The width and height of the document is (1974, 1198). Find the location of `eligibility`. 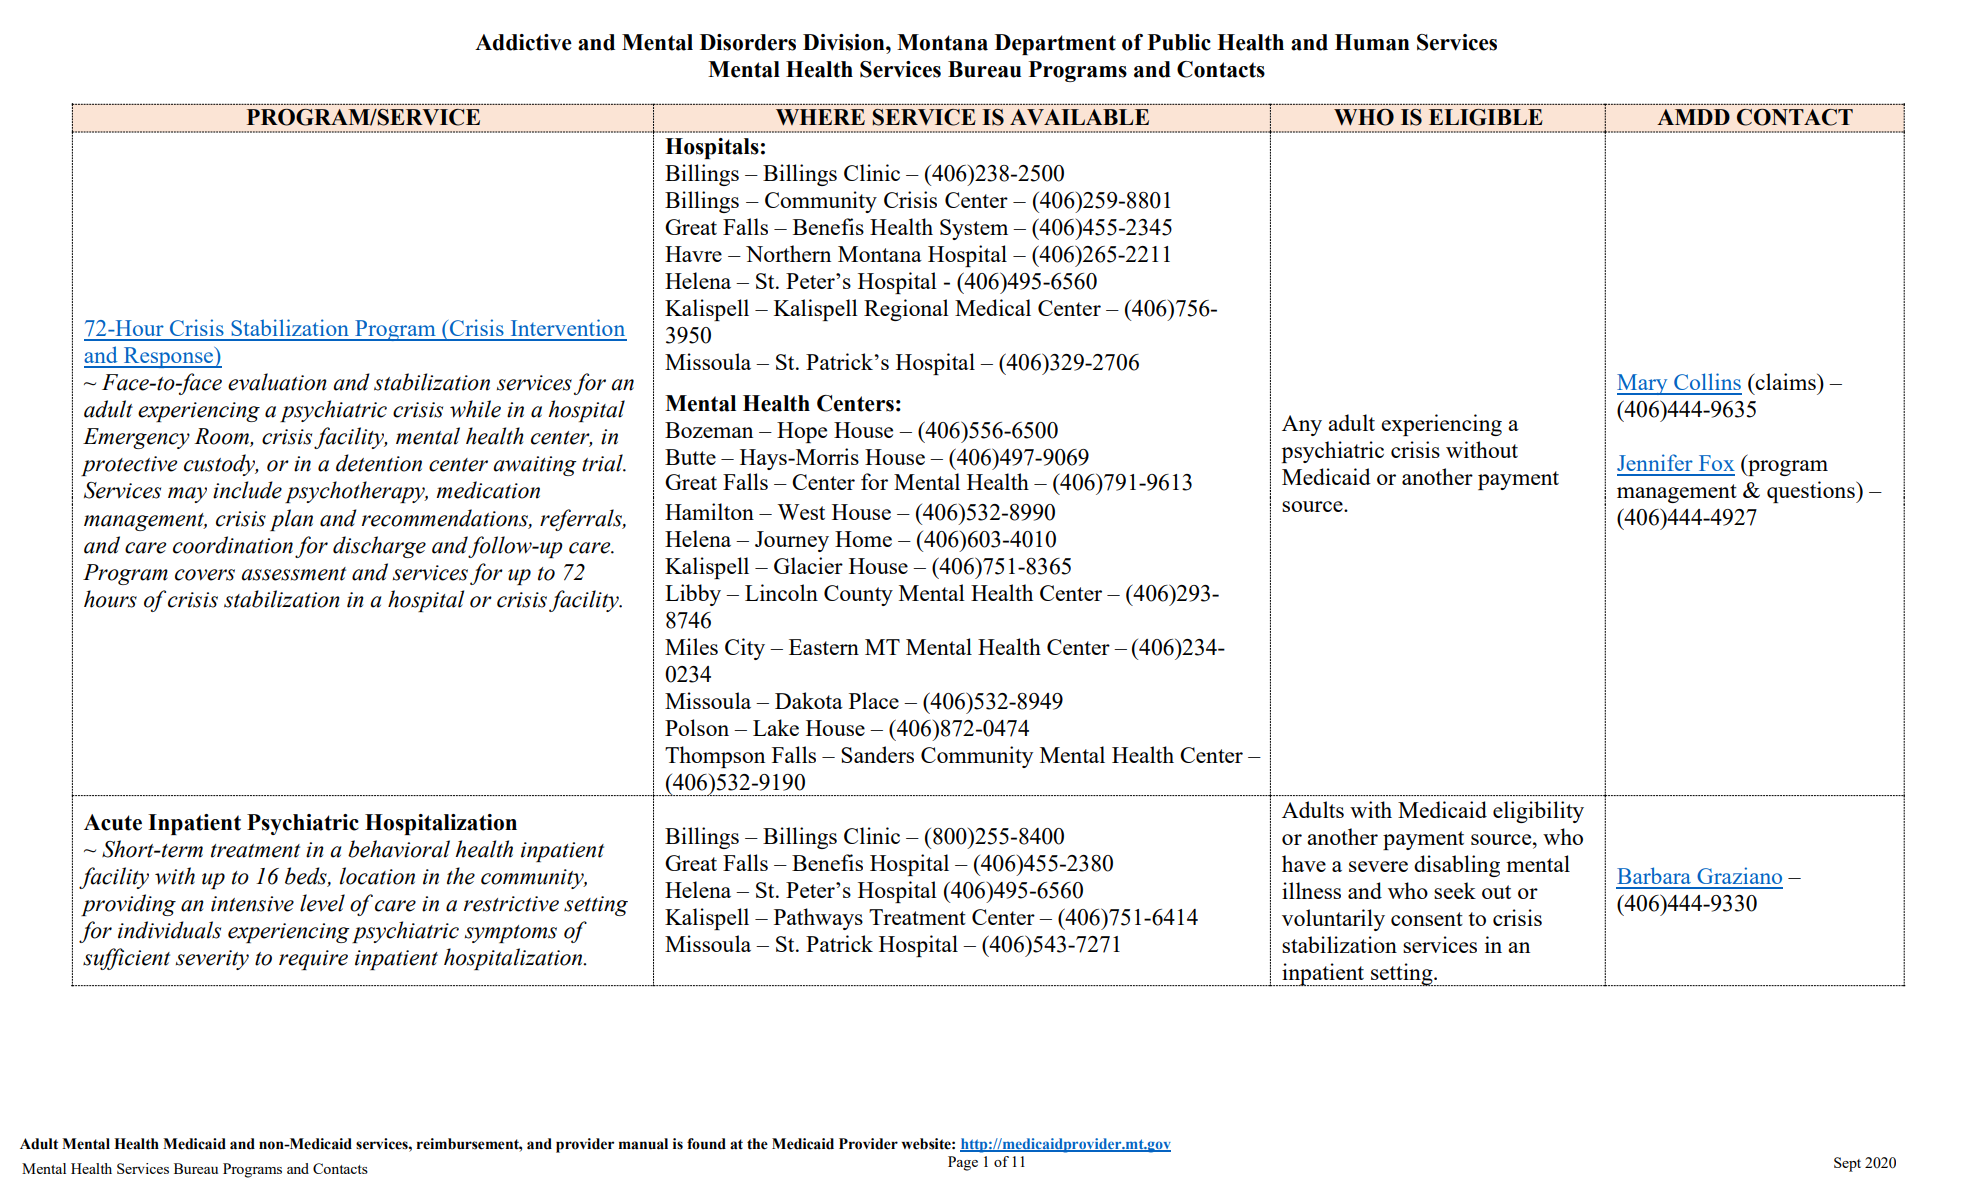

eligibility is located at coordinates (1538, 812).
